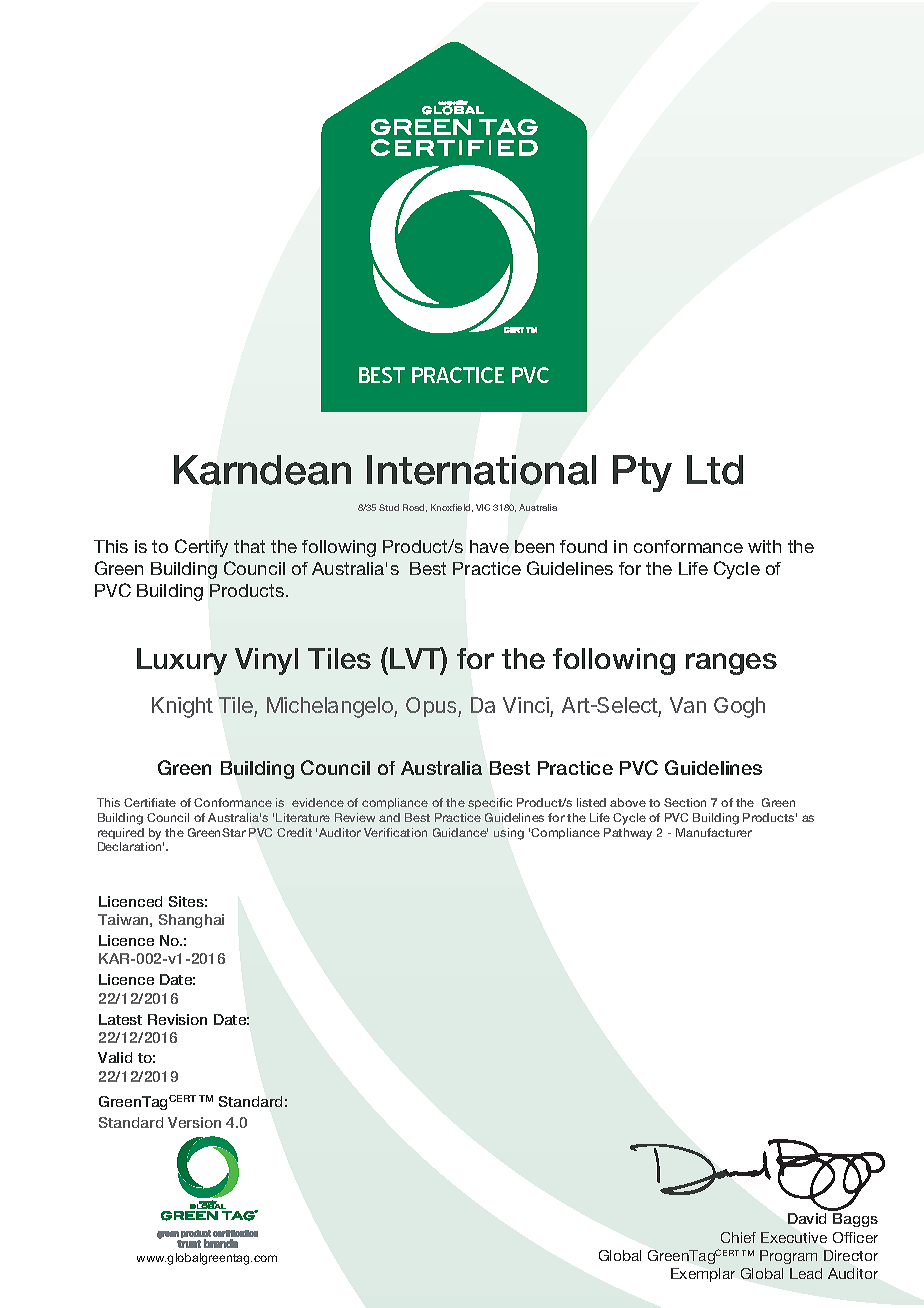  I want to click on Ltd, so click(715, 470).
